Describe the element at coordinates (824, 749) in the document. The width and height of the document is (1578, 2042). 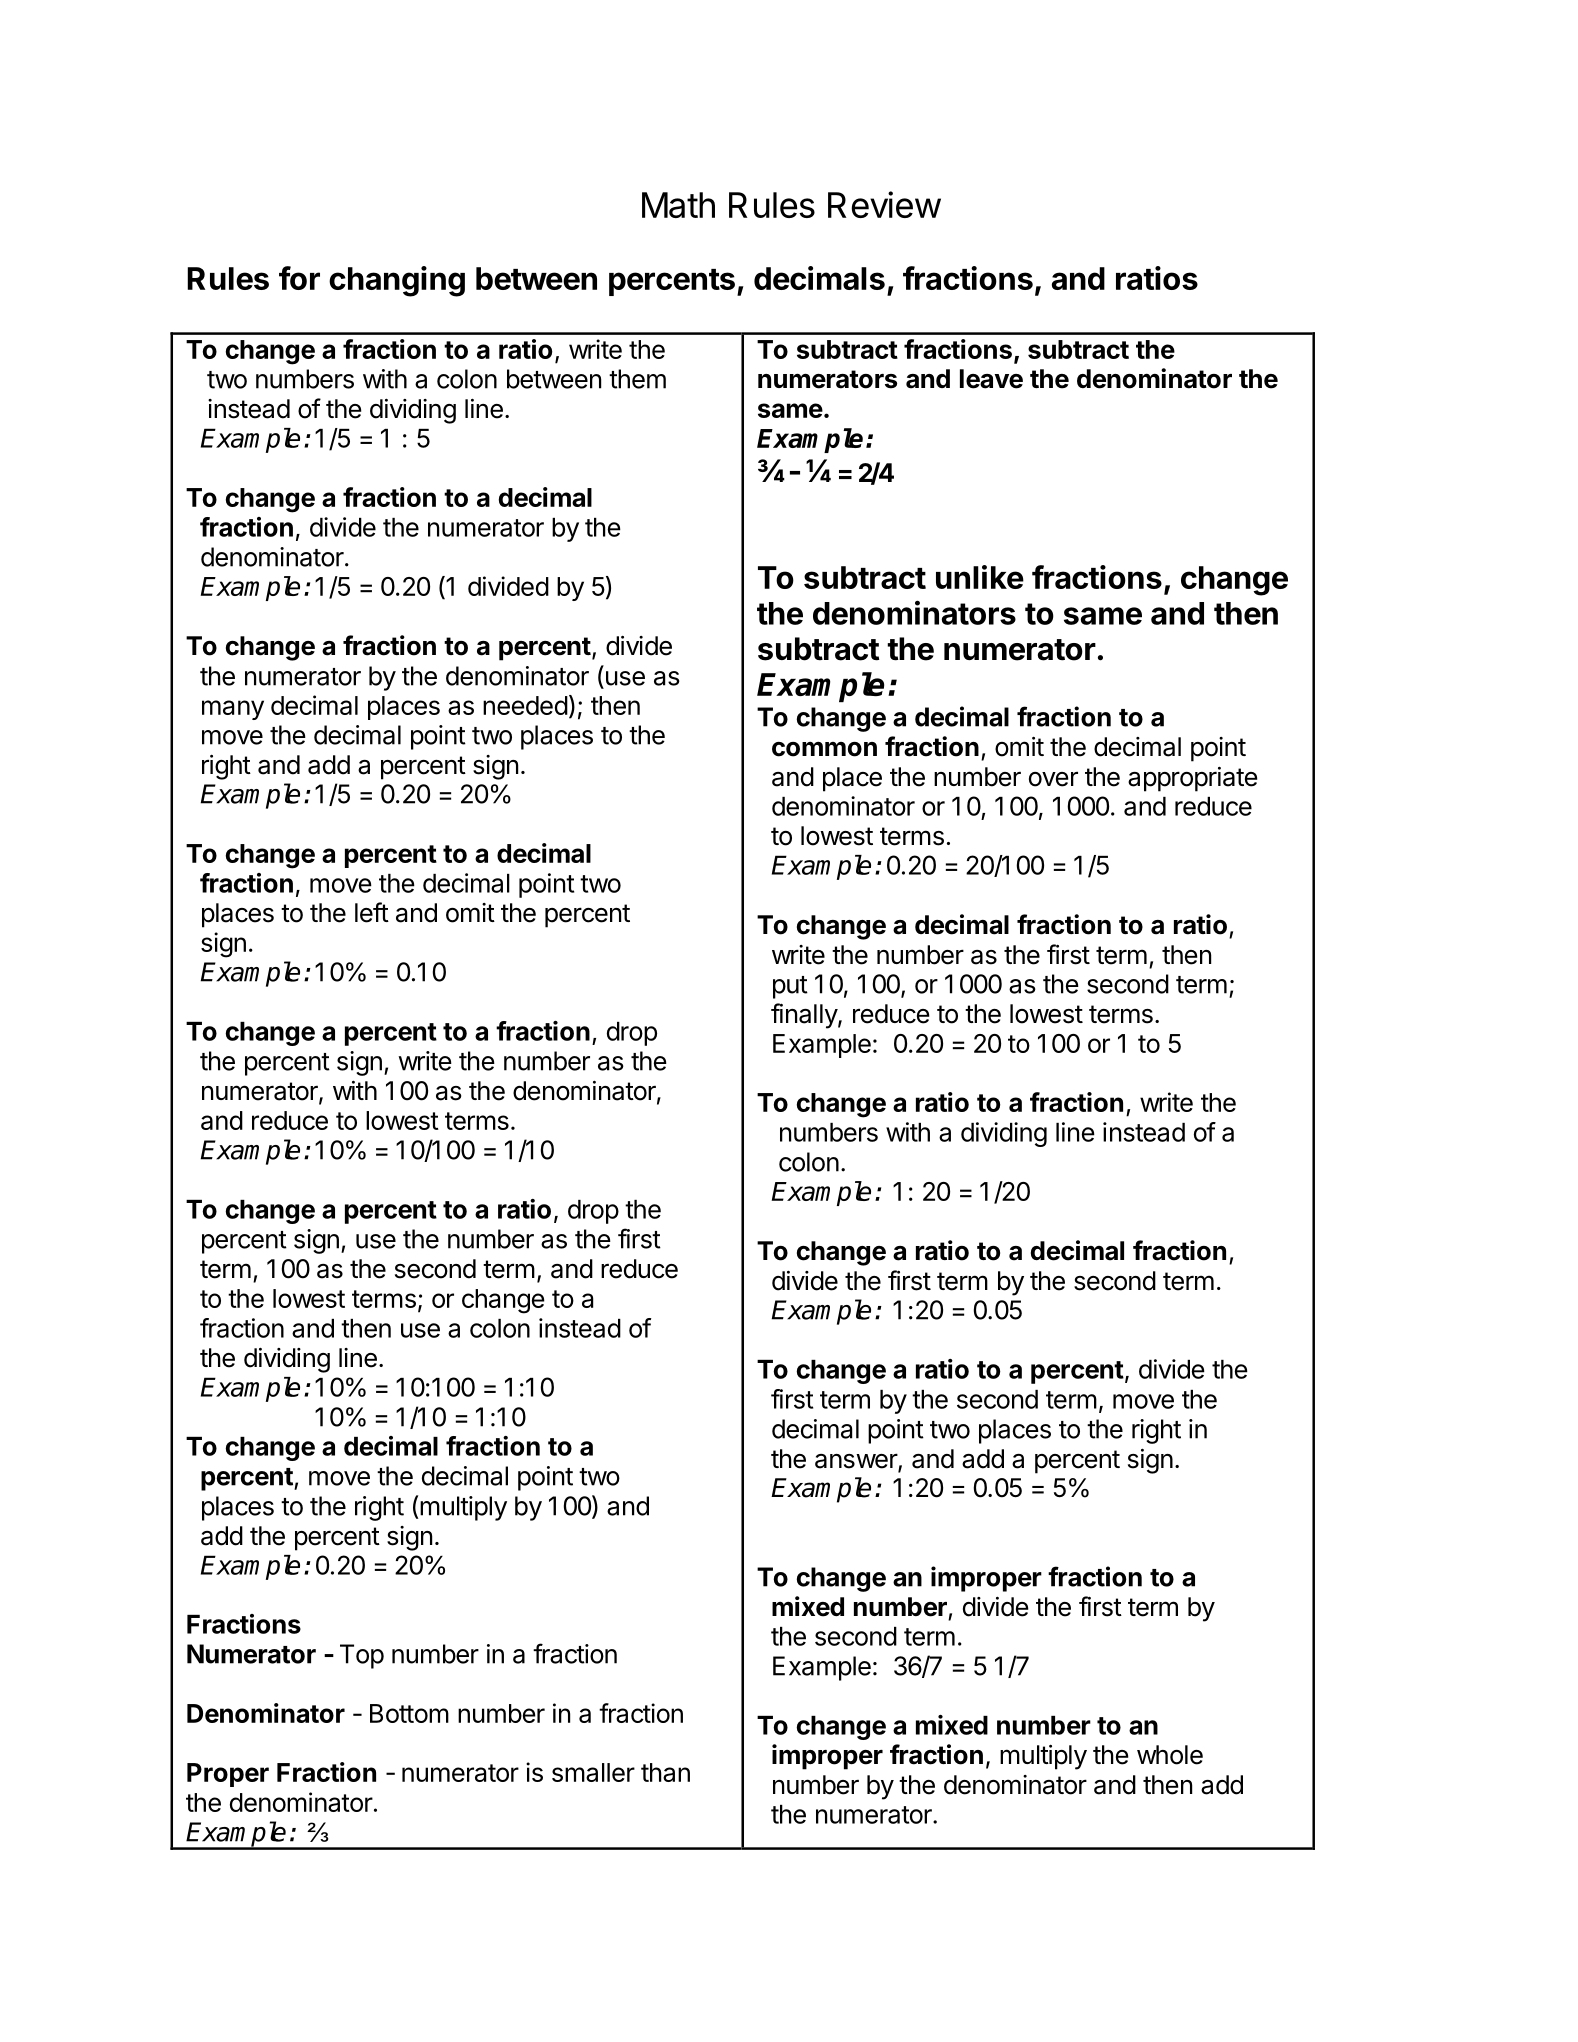
I see `common` at that location.
